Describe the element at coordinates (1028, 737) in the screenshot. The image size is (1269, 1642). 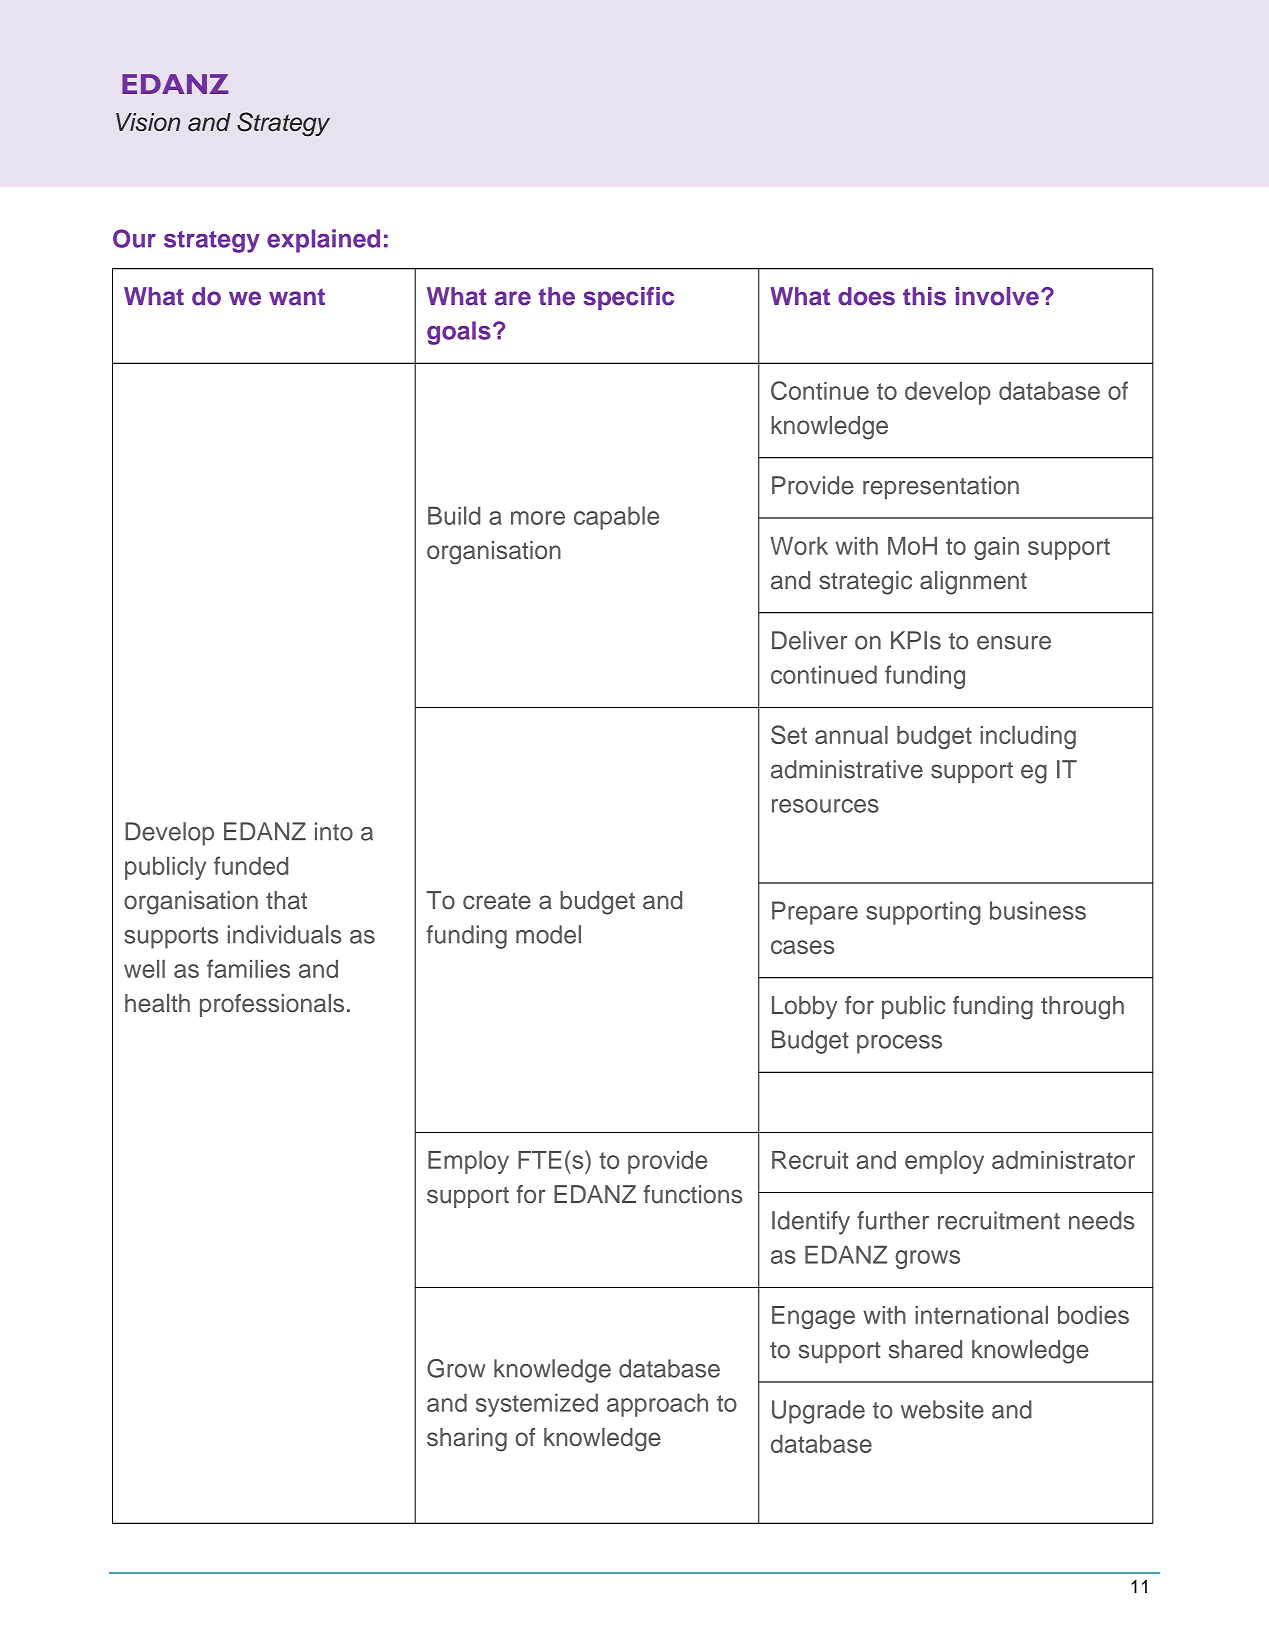
I see `including` at that location.
